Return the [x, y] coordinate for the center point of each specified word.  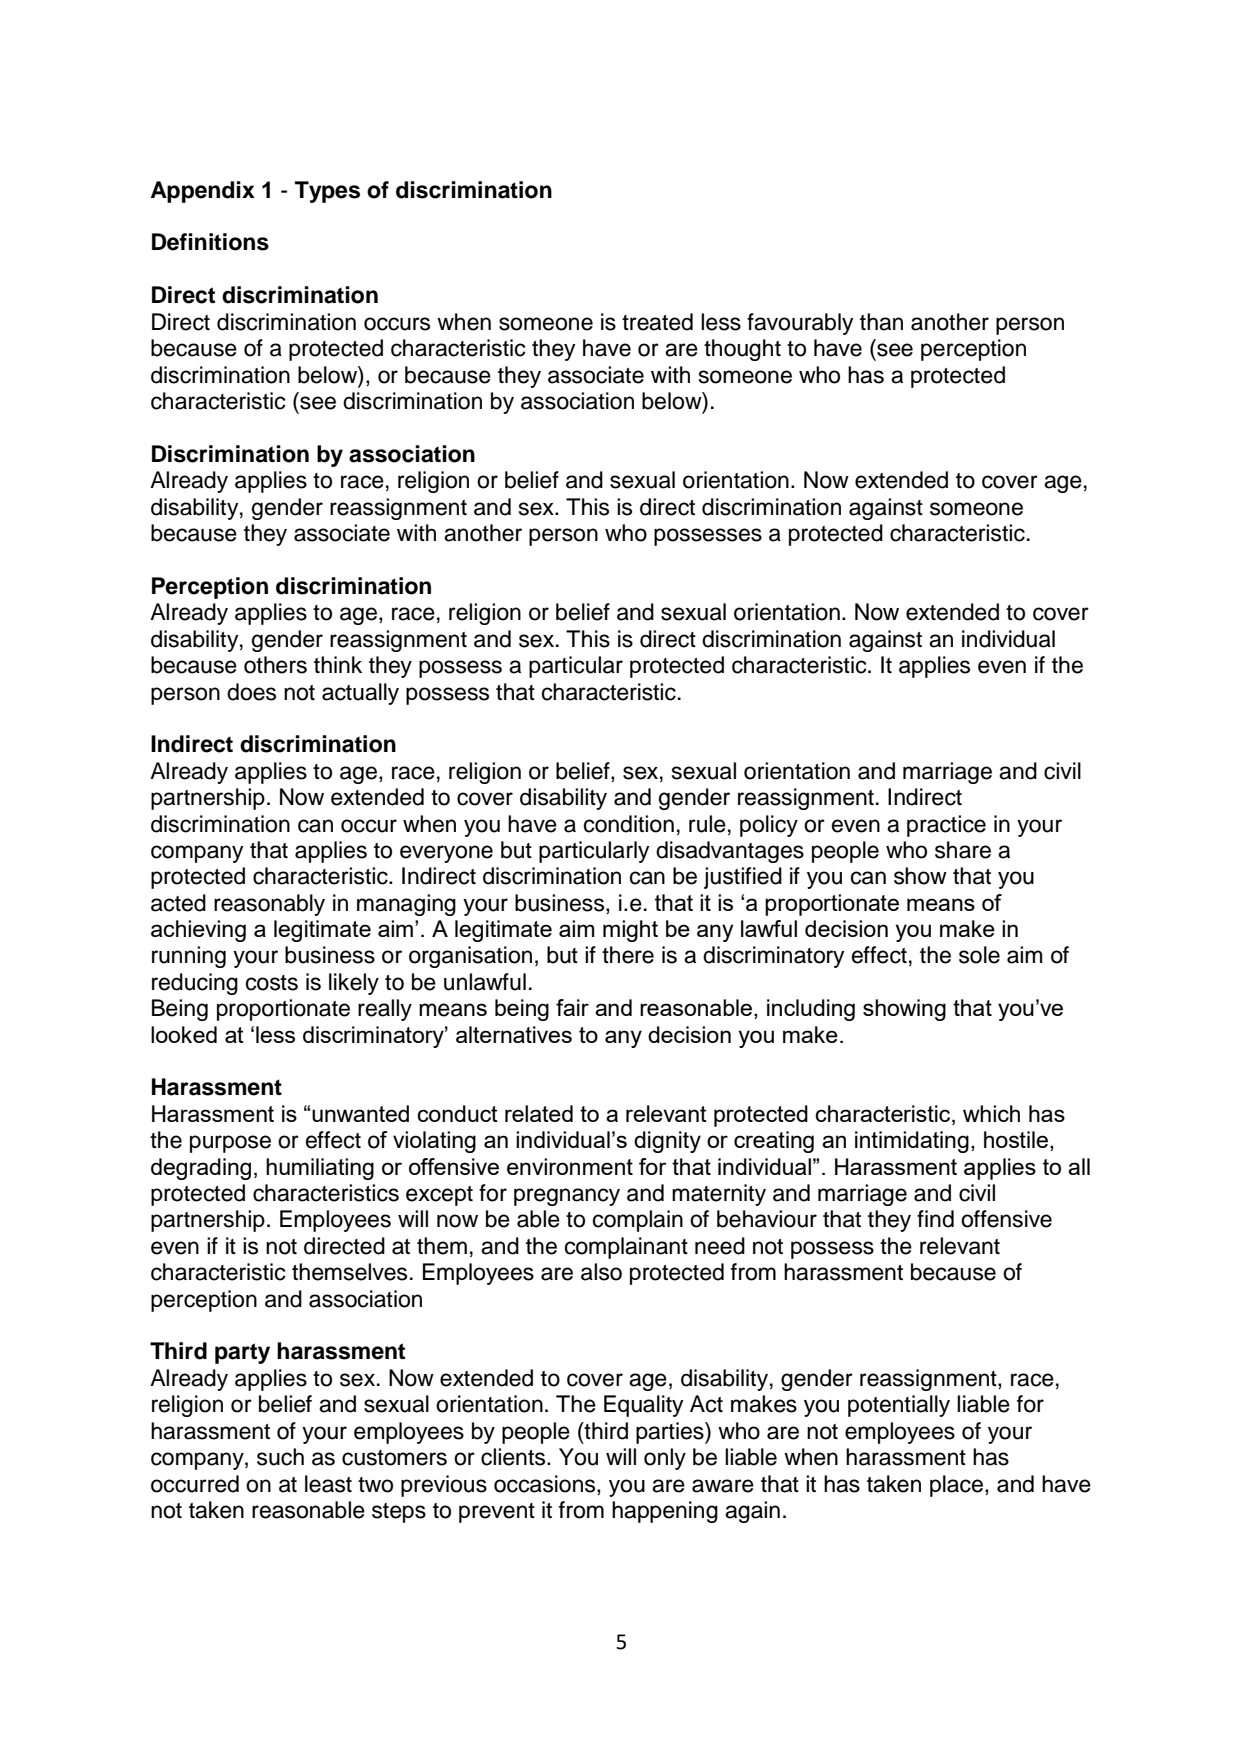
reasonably [269, 905]
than [881, 322]
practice [946, 826]
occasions [546, 1484]
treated [657, 322]
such [280, 1457]
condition [629, 824]
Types [327, 192]
